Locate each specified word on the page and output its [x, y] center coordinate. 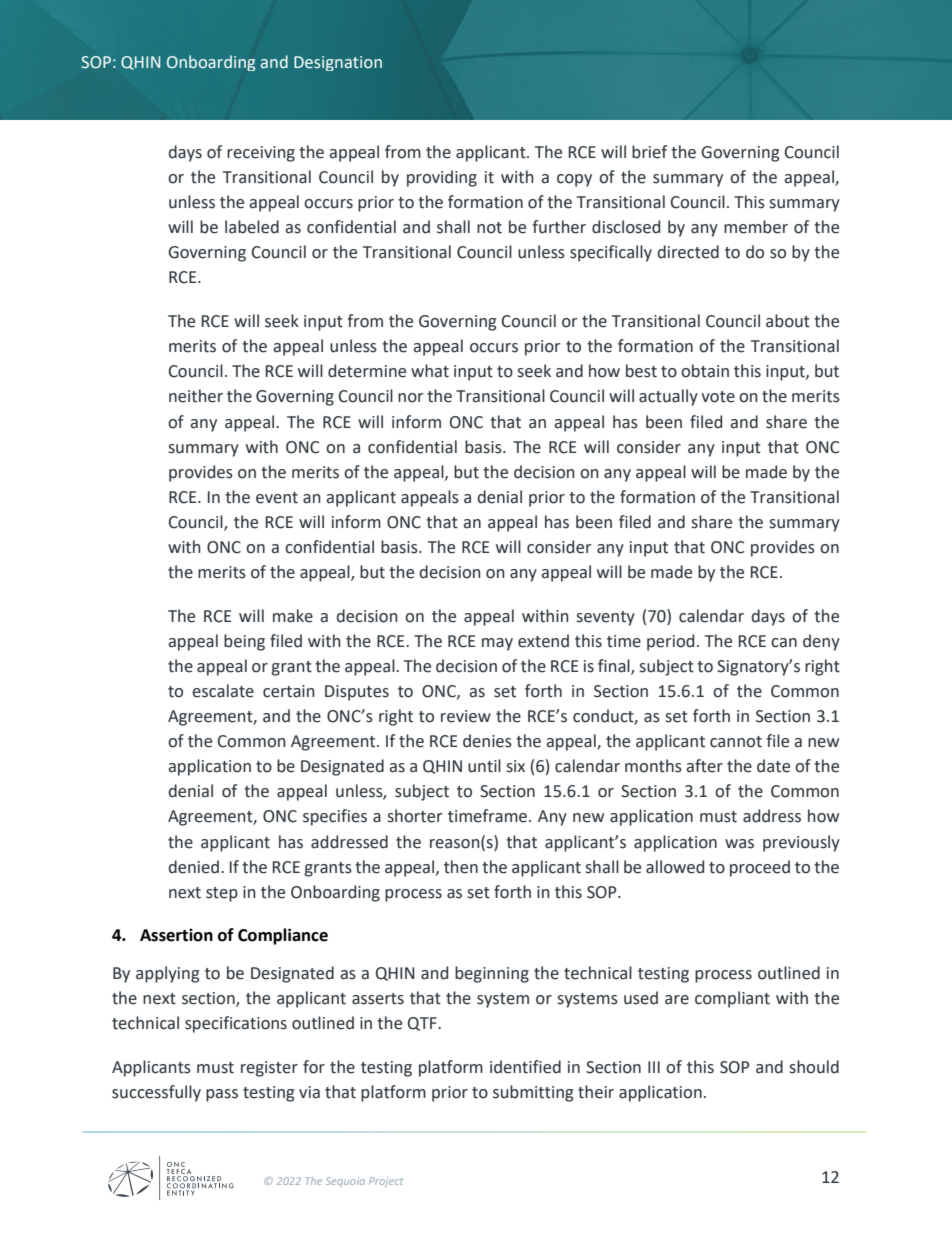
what [430, 371]
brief [649, 152]
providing [442, 178]
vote [718, 397]
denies [487, 741]
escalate [223, 691]
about [788, 321]
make [293, 616]
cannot [736, 742]
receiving [261, 154]
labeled [252, 227]
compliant [732, 999]
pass [222, 1095]
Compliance [283, 936]
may [497, 644]
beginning [492, 974]
